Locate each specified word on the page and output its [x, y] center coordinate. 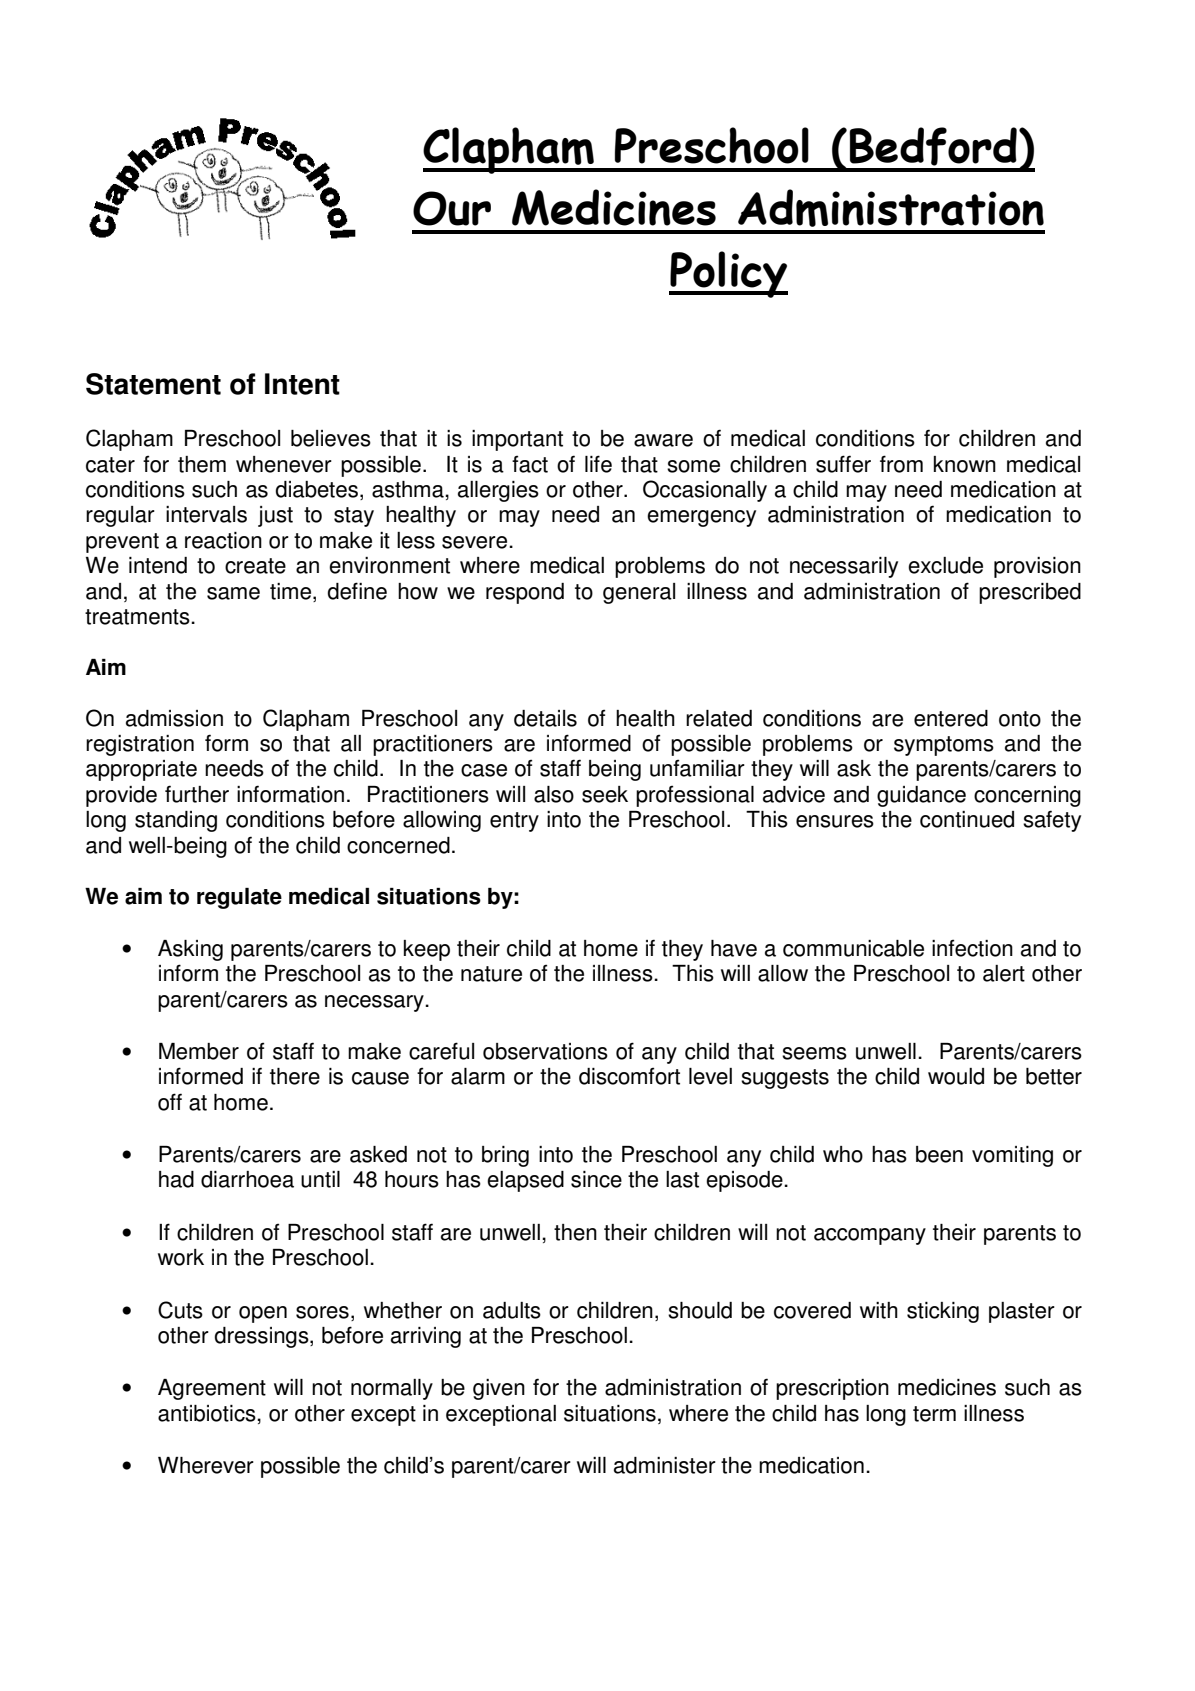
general [639, 593]
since [596, 1179]
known [965, 464]
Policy [728, 274]
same [233, 593]
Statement [153, 384]
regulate [239, 898]
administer [665, 1465]
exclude [945, 565]
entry [514, 822]
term [934, 1414]
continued [967, 819]
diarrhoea [247, 1179]
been [939, 1154]
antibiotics [208, 1413]
